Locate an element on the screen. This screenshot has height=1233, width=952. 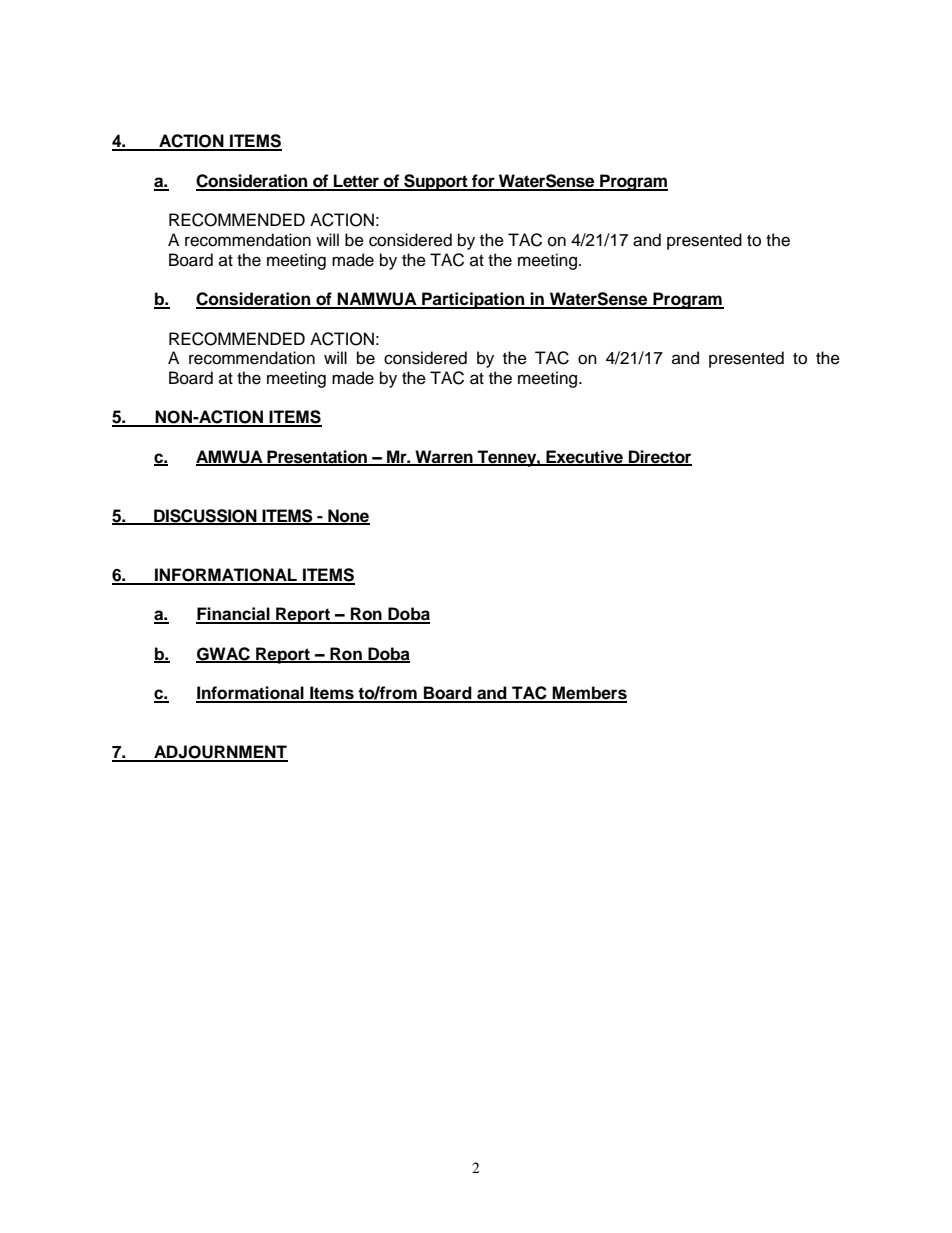
DISCUSSION is located at coordinates (205, 516).
